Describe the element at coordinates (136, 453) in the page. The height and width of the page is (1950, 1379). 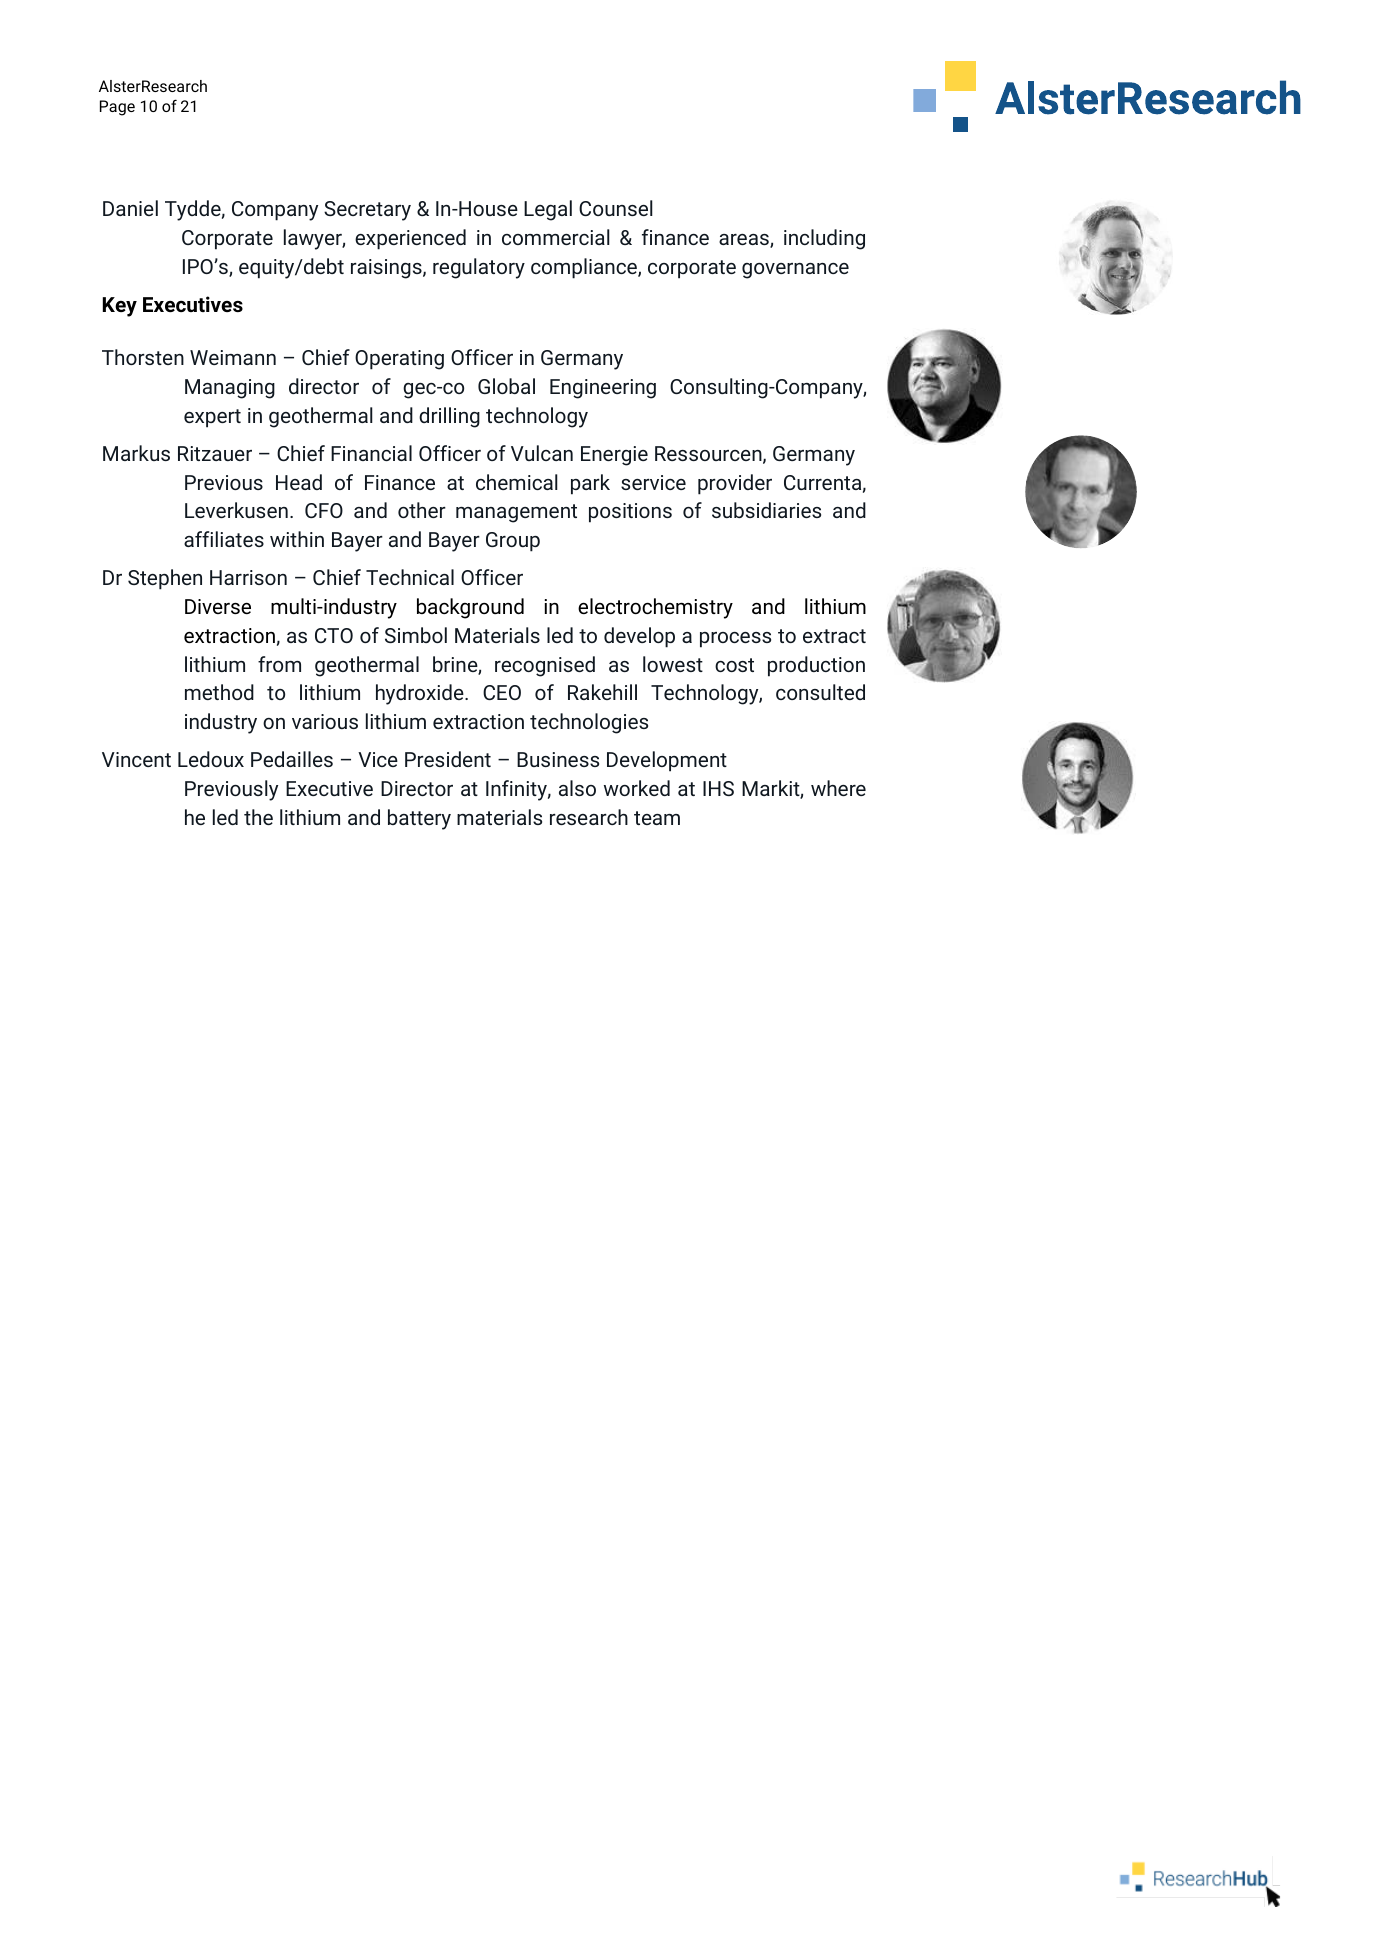
I see `Markus` at that location.
